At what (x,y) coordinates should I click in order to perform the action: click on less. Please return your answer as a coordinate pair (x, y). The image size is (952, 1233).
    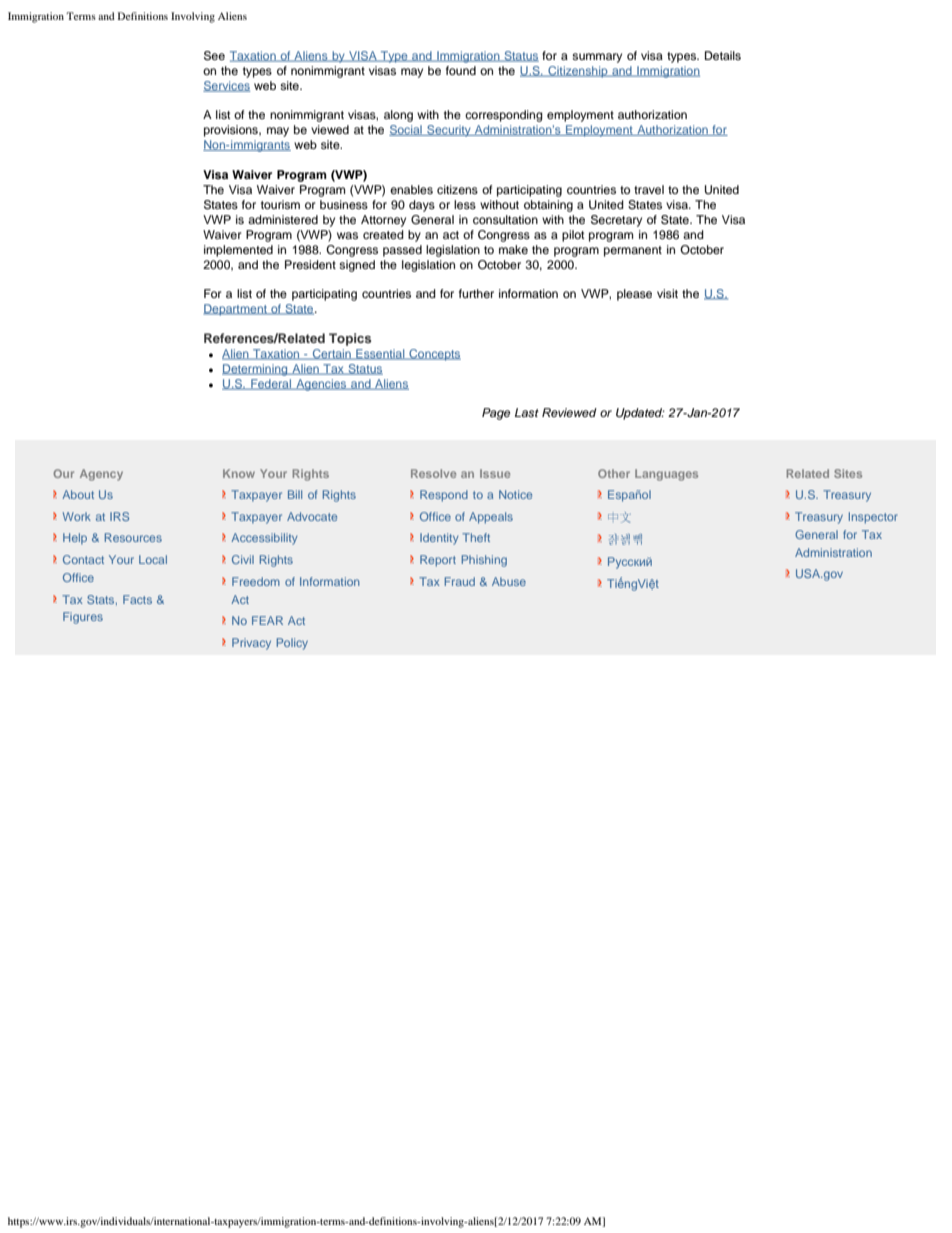
    Looking at the image, I should click on (465, 204).
